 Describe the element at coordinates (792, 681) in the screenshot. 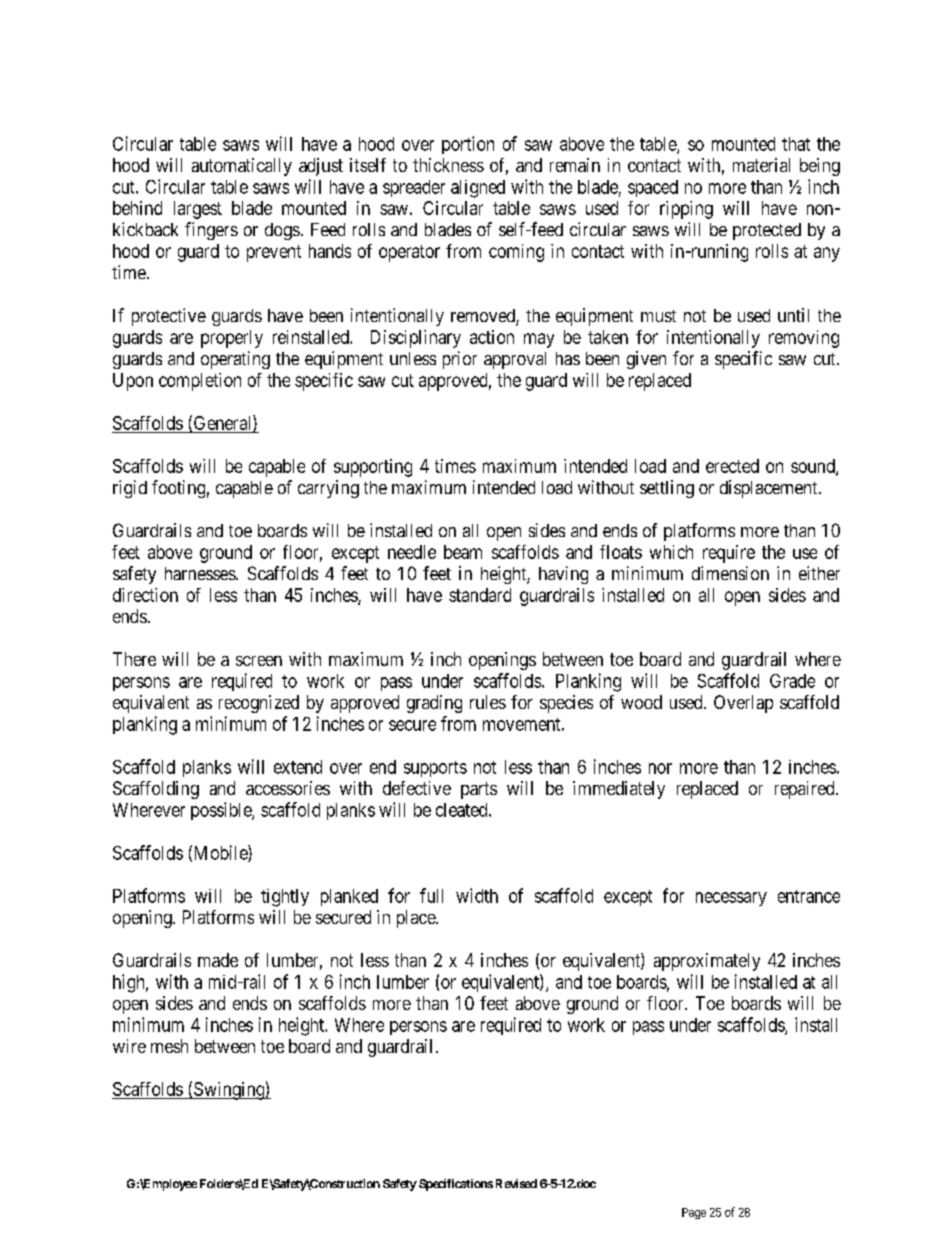

I see `Grade` at that location.
